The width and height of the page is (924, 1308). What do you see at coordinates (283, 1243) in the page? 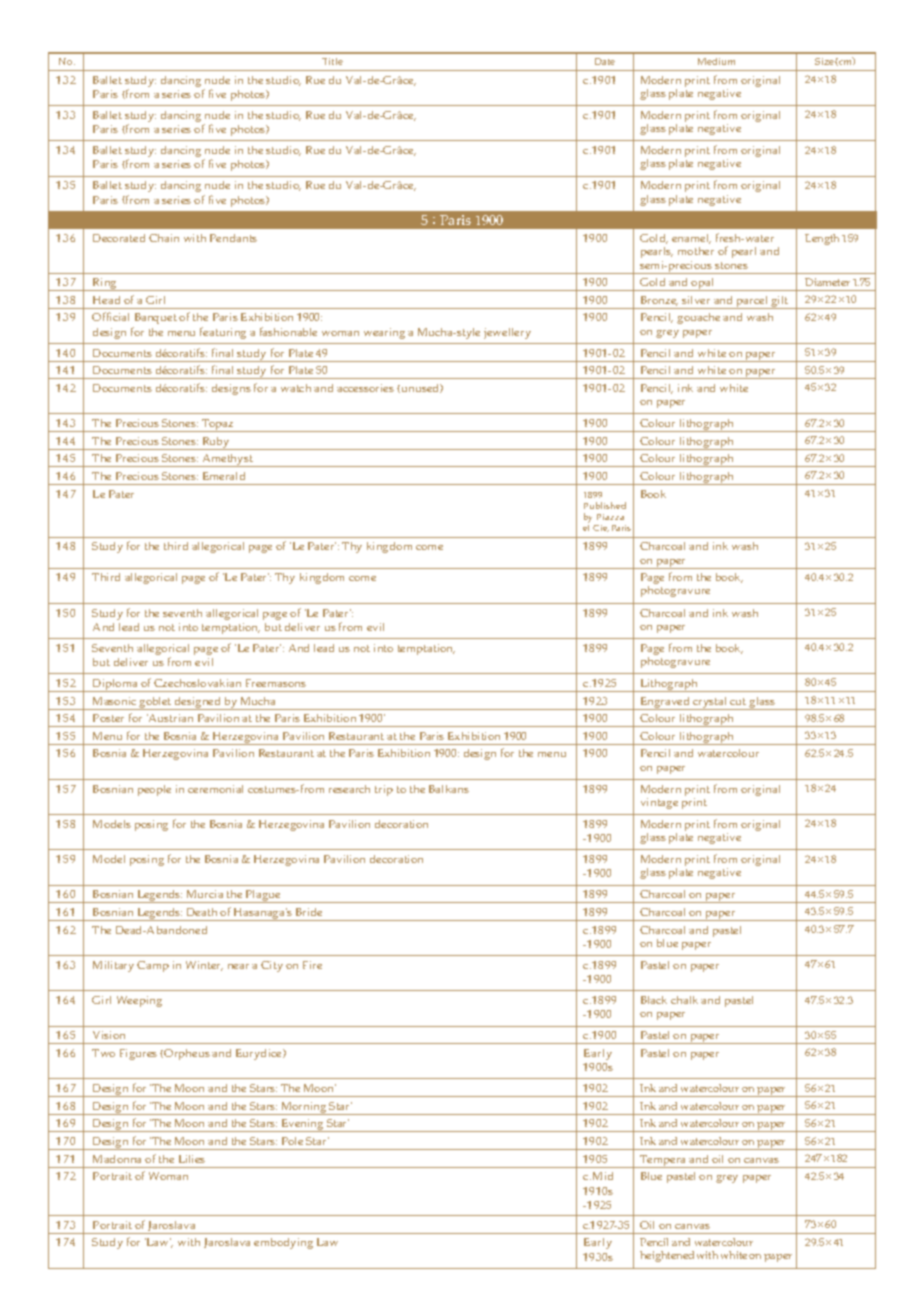
I see `embodying` at bounding box center [283, 1243].
